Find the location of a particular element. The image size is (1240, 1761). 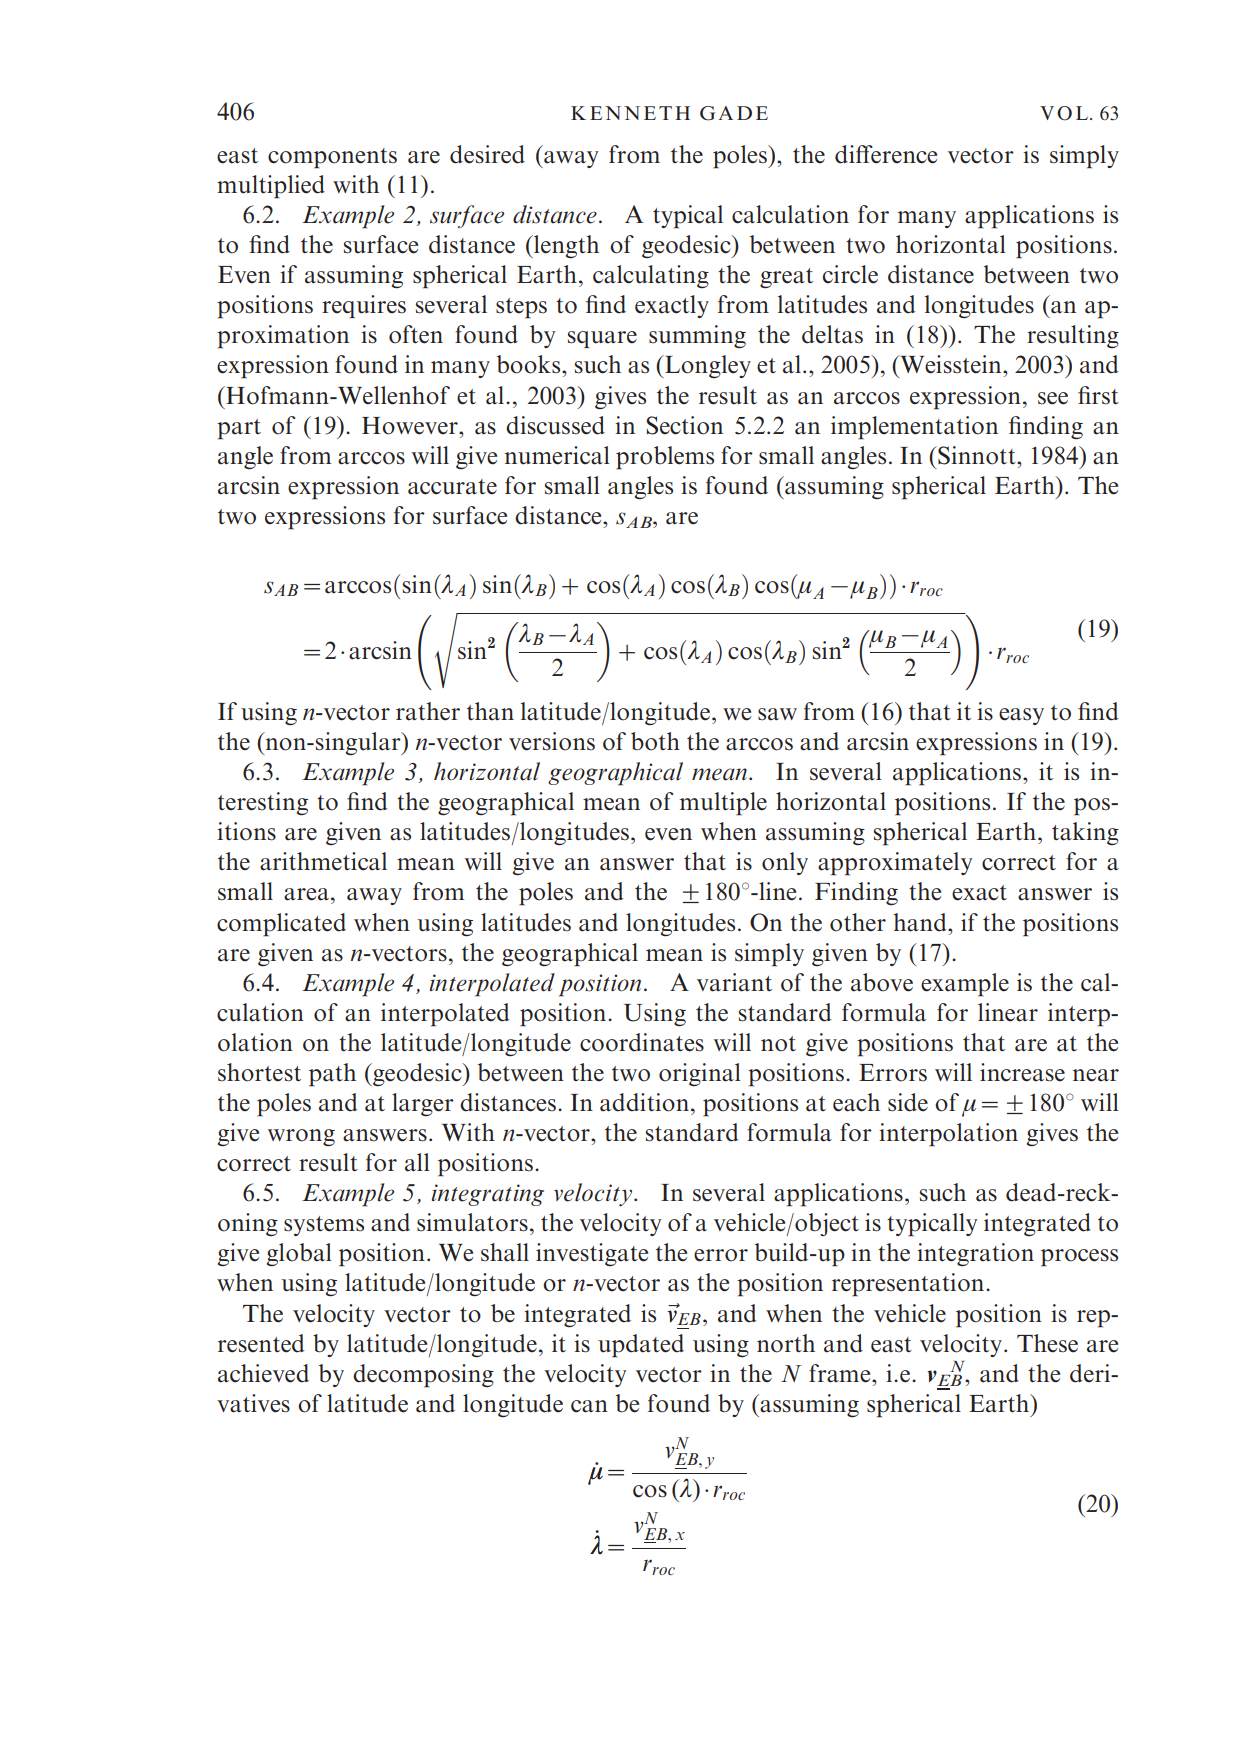

implementation is located at coordinates (914, 428).
